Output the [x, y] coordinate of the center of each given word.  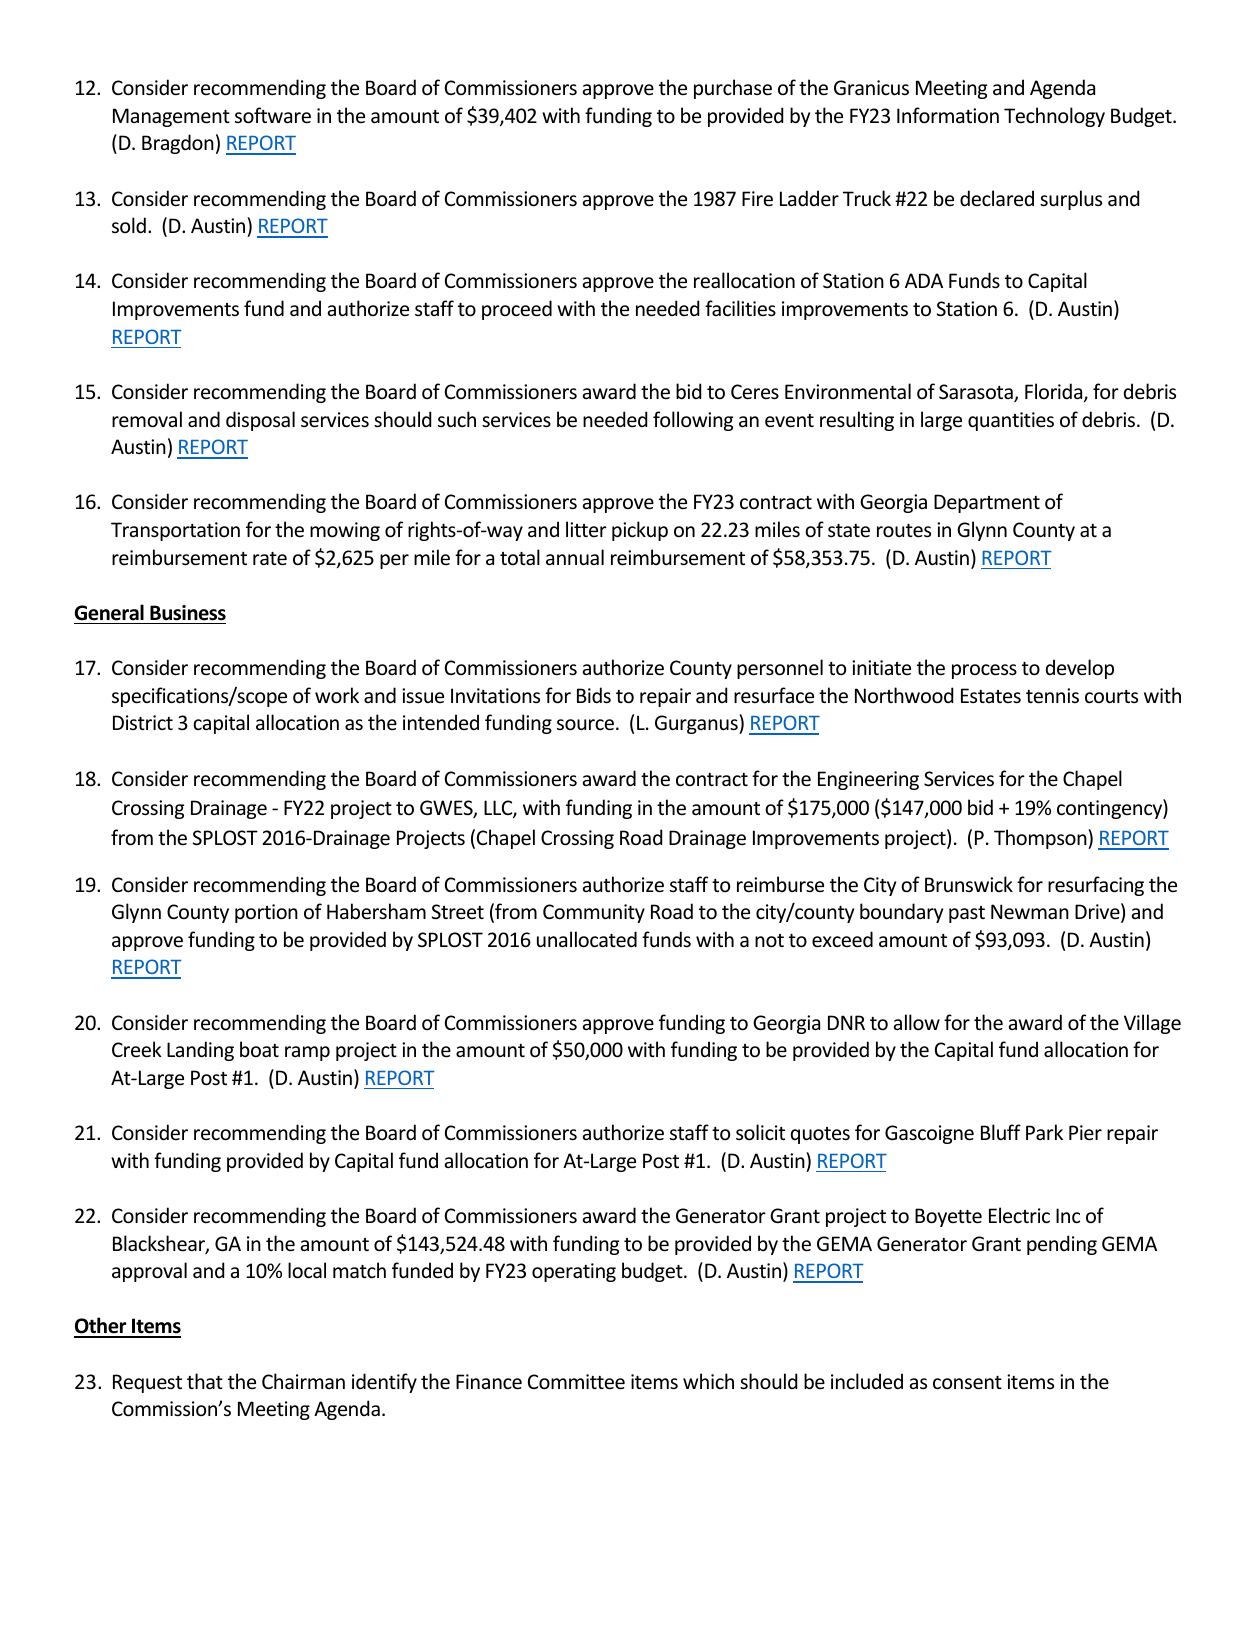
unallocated [587, 939]
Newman [1030, 912]
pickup [640, 531]
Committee [576, 1382]
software [273, 115]
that [205, 1381]
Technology [1054, 117]
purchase [733, 89]
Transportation [175, 531]
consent [967, 1383]
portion [266, 913]
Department [987, 503]
